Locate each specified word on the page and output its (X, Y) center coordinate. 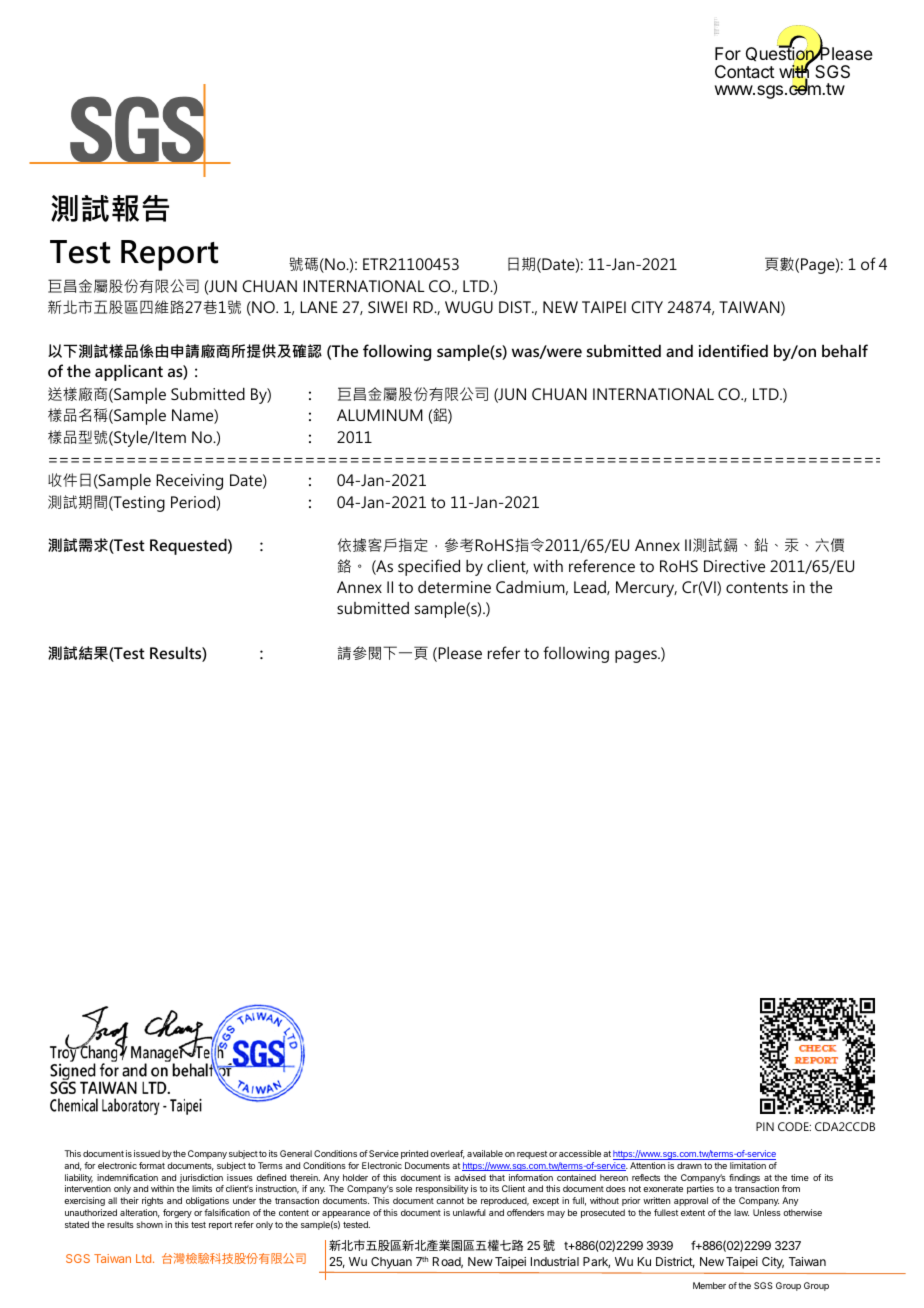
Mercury (646, 589)
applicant (129, 372)
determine (454, 587)
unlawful (469, 1212)
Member (709, 1285)
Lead (591, 588)
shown (149, 1224)
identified (733, 350)
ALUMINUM (380, 415)
